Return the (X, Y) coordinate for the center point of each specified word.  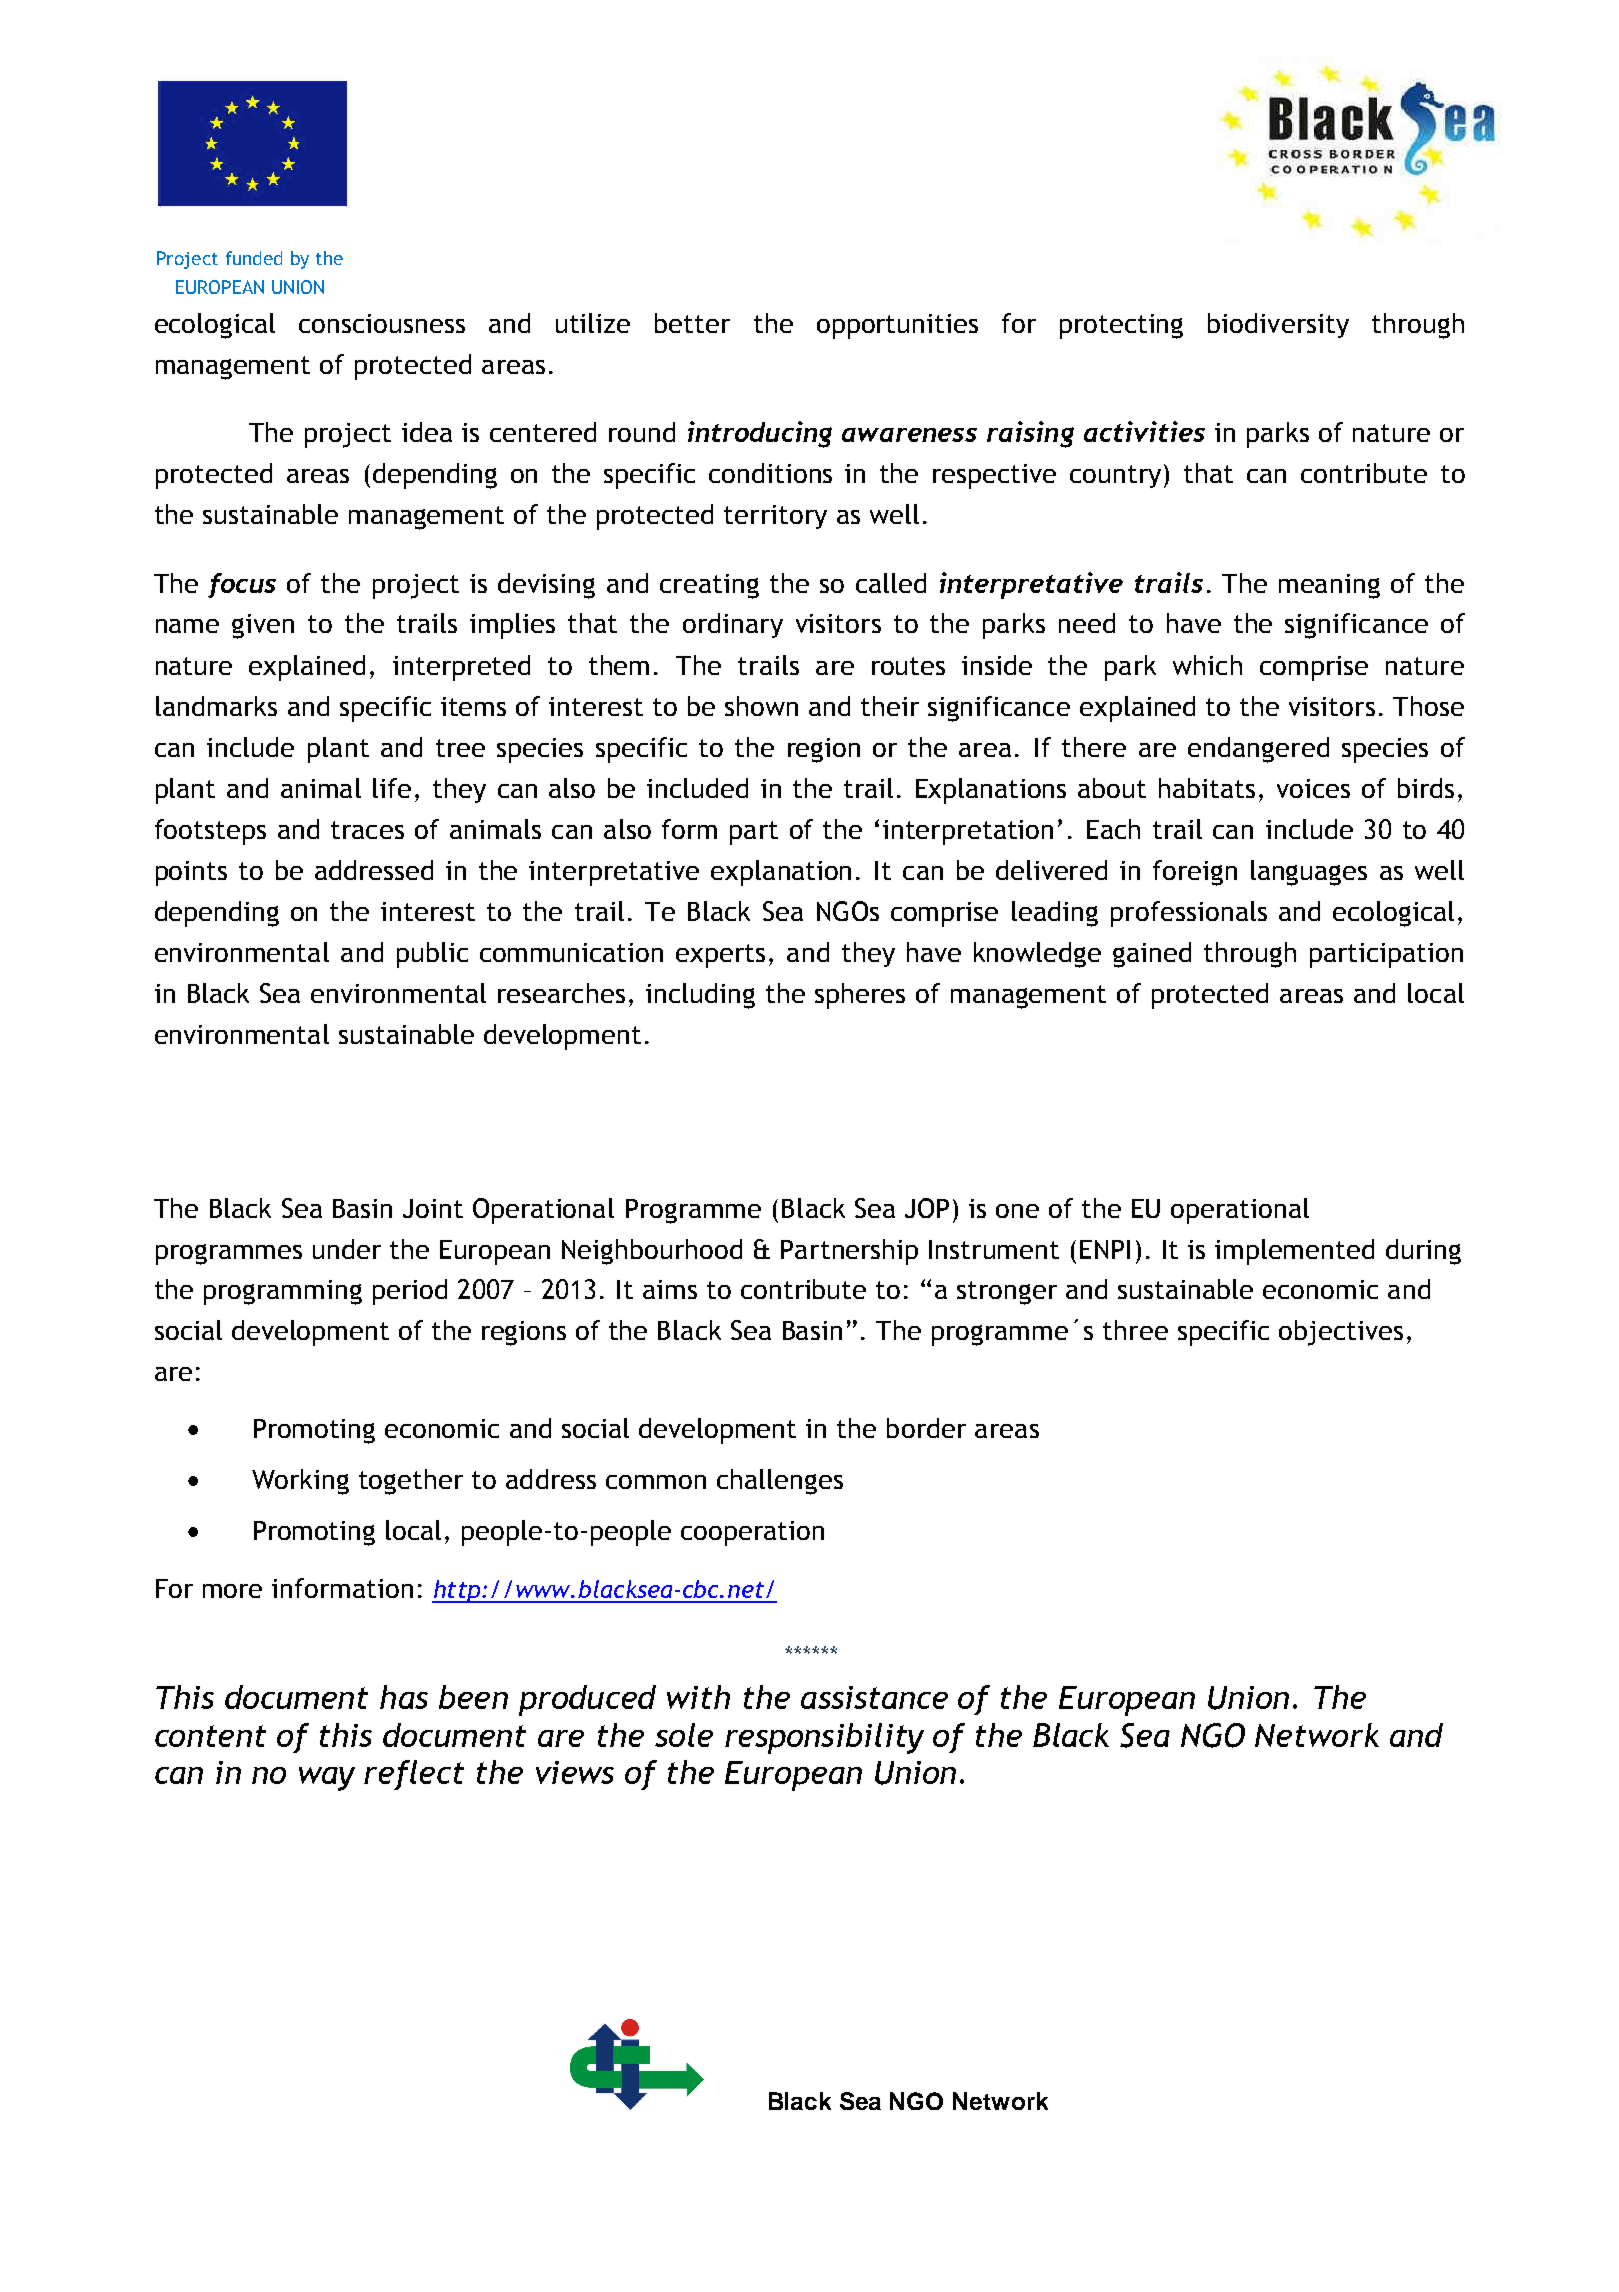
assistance (874, 1697)
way (327, 1779)
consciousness (382, 323)
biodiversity (1278, 325)
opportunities (897, 326)
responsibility (824, 1738)
